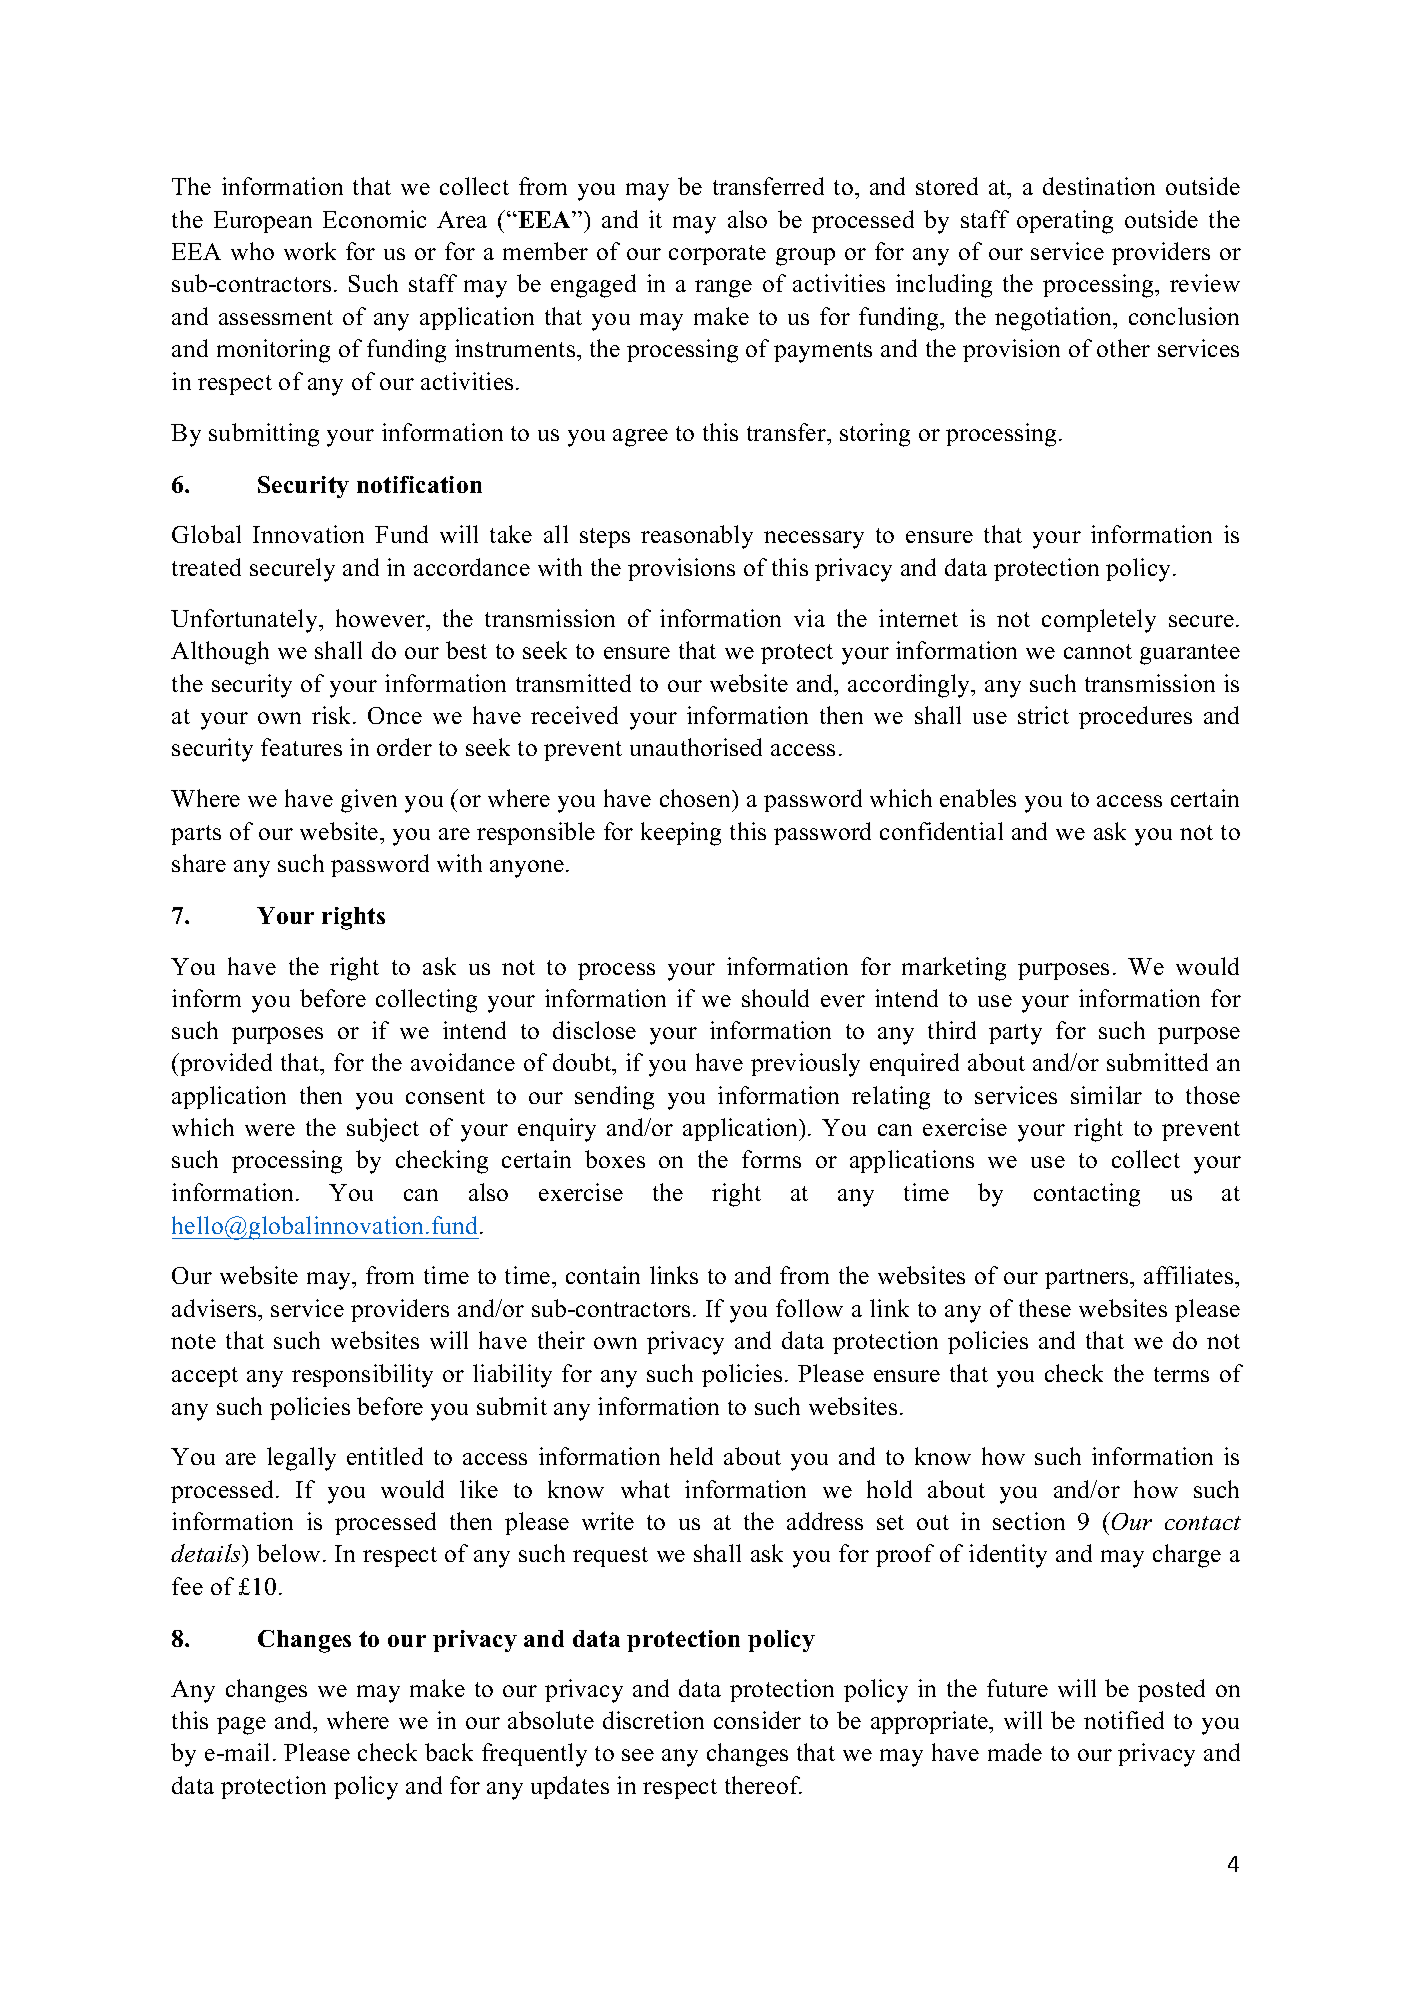  I want to click on discretion, so click(653, 1720).
